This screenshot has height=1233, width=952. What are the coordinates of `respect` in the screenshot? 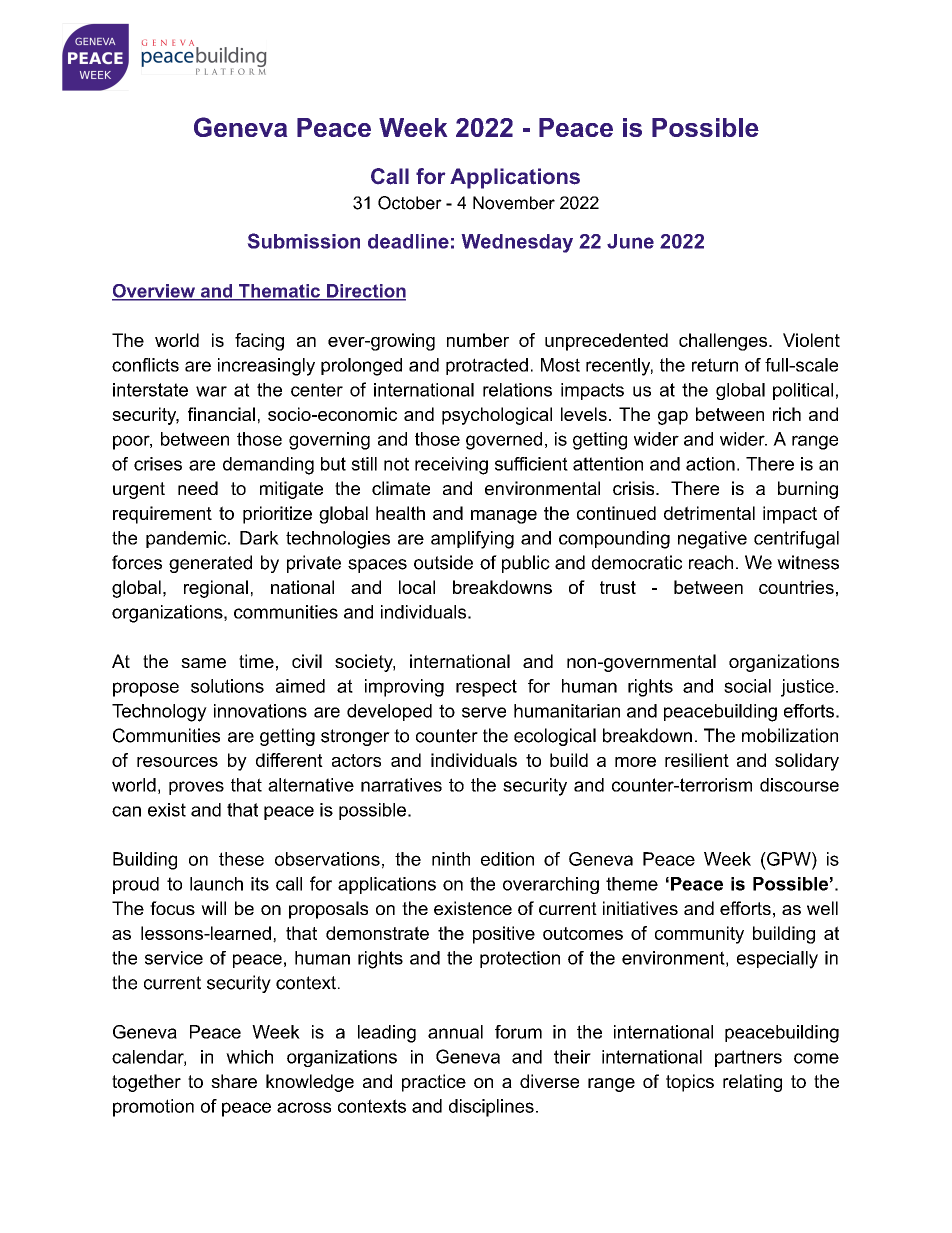 It's located at (486, 688).
